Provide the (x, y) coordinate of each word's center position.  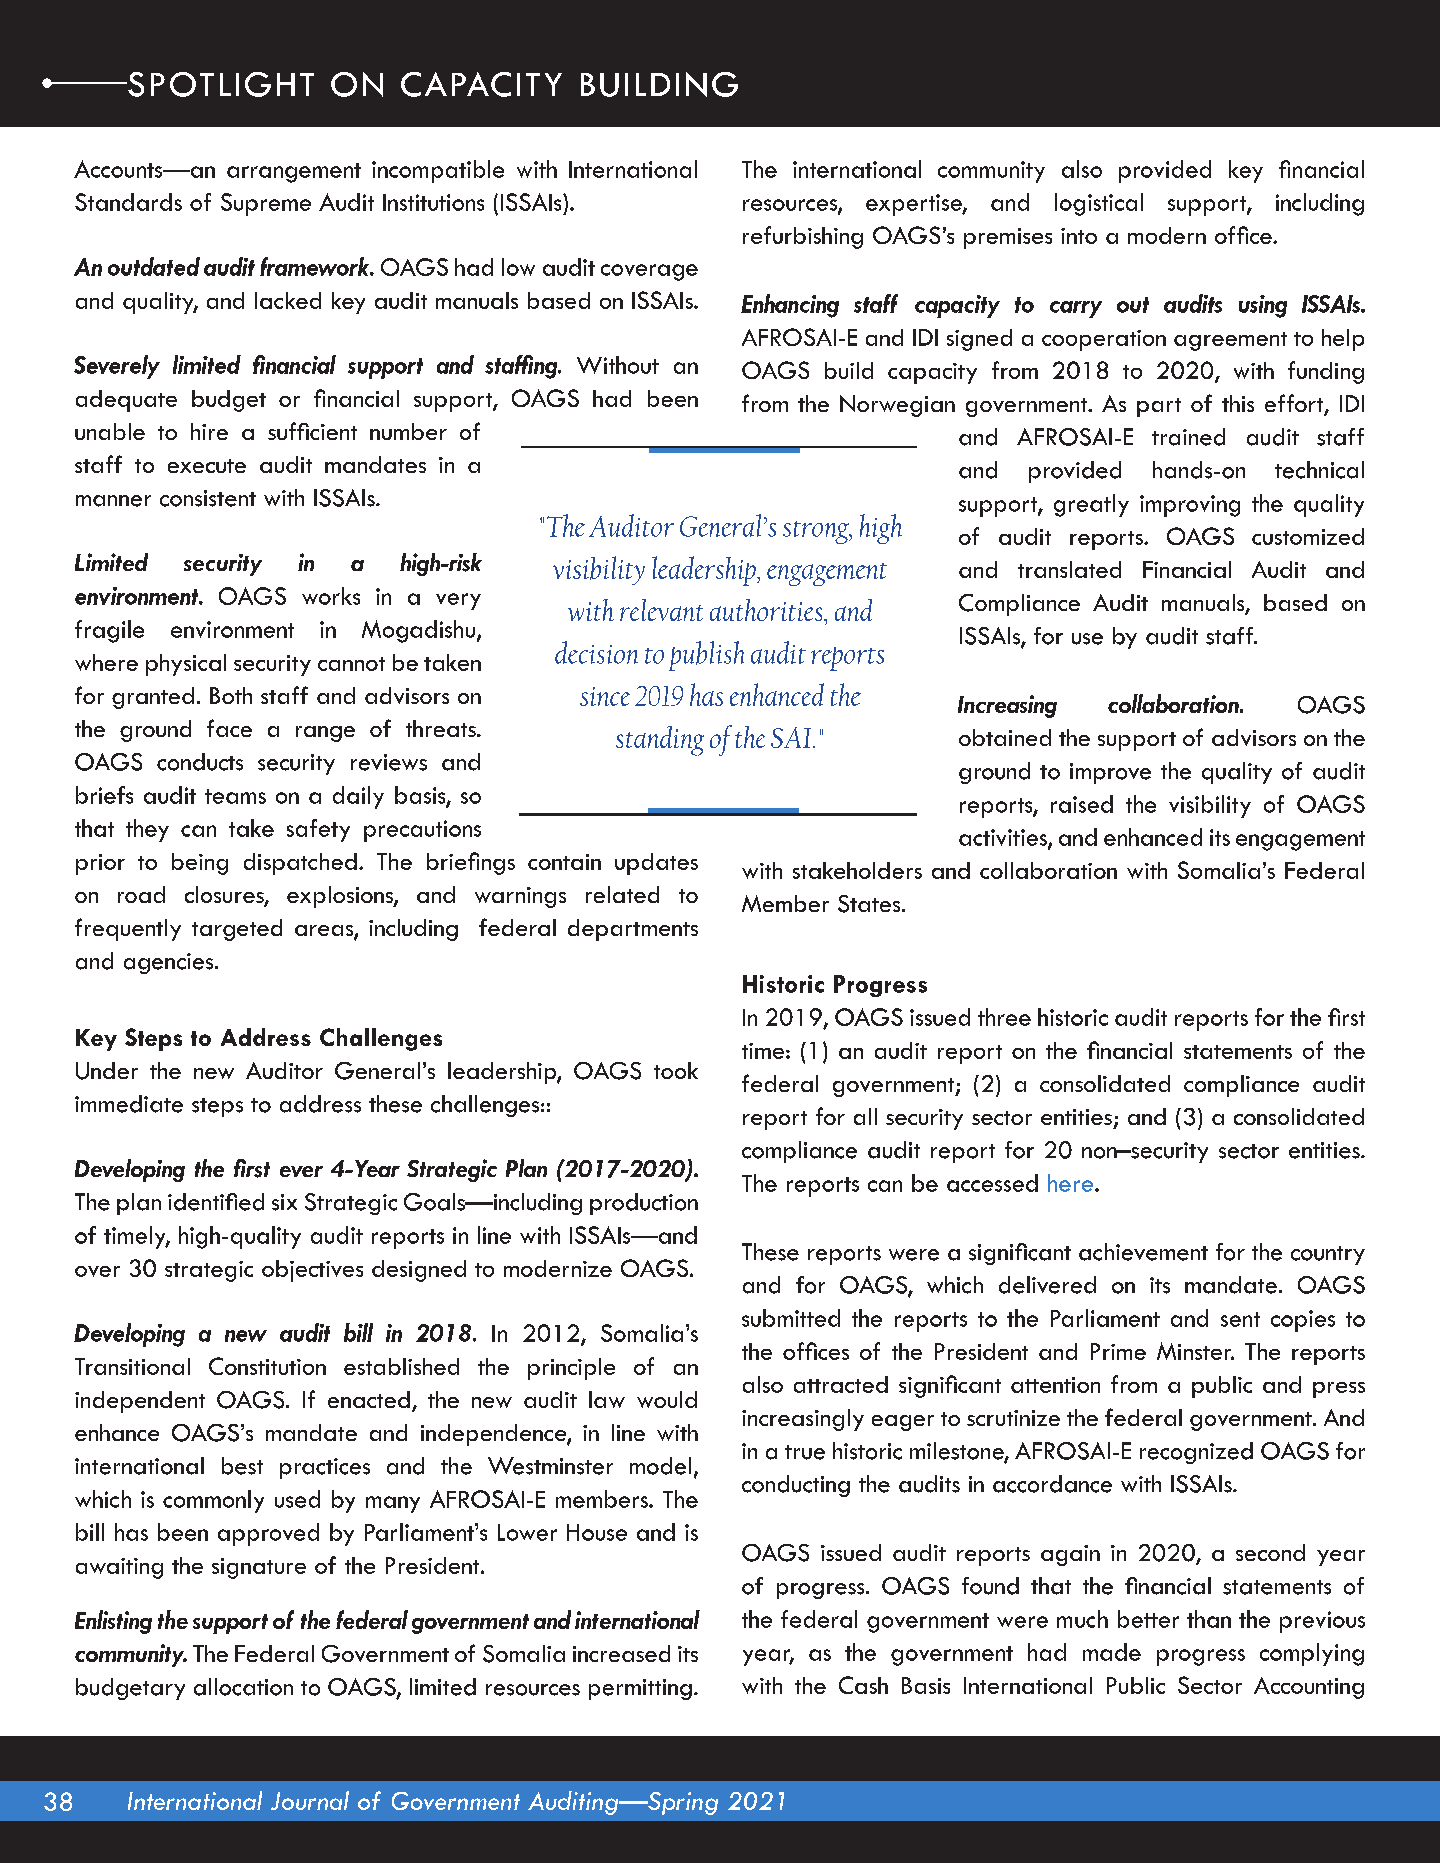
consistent (208, 498)
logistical (1099, 204)
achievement (1143, 1252)
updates (656, 864)
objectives (312, 1271)
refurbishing (803, 237)
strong (817, 532)
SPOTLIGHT (220, 84)
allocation (243, 1687)
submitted (791, 1318)
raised (1082, 804)
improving (1190, 506)
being (200, 864)
